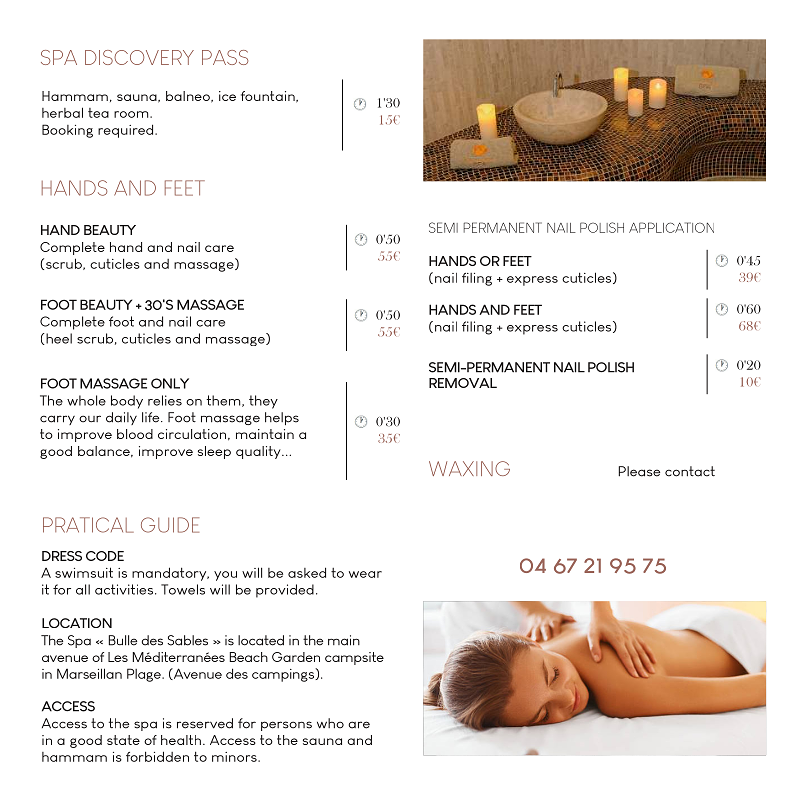 This image has height=795, width=795. I want to click on APPLICATION, so click(671, 227).
